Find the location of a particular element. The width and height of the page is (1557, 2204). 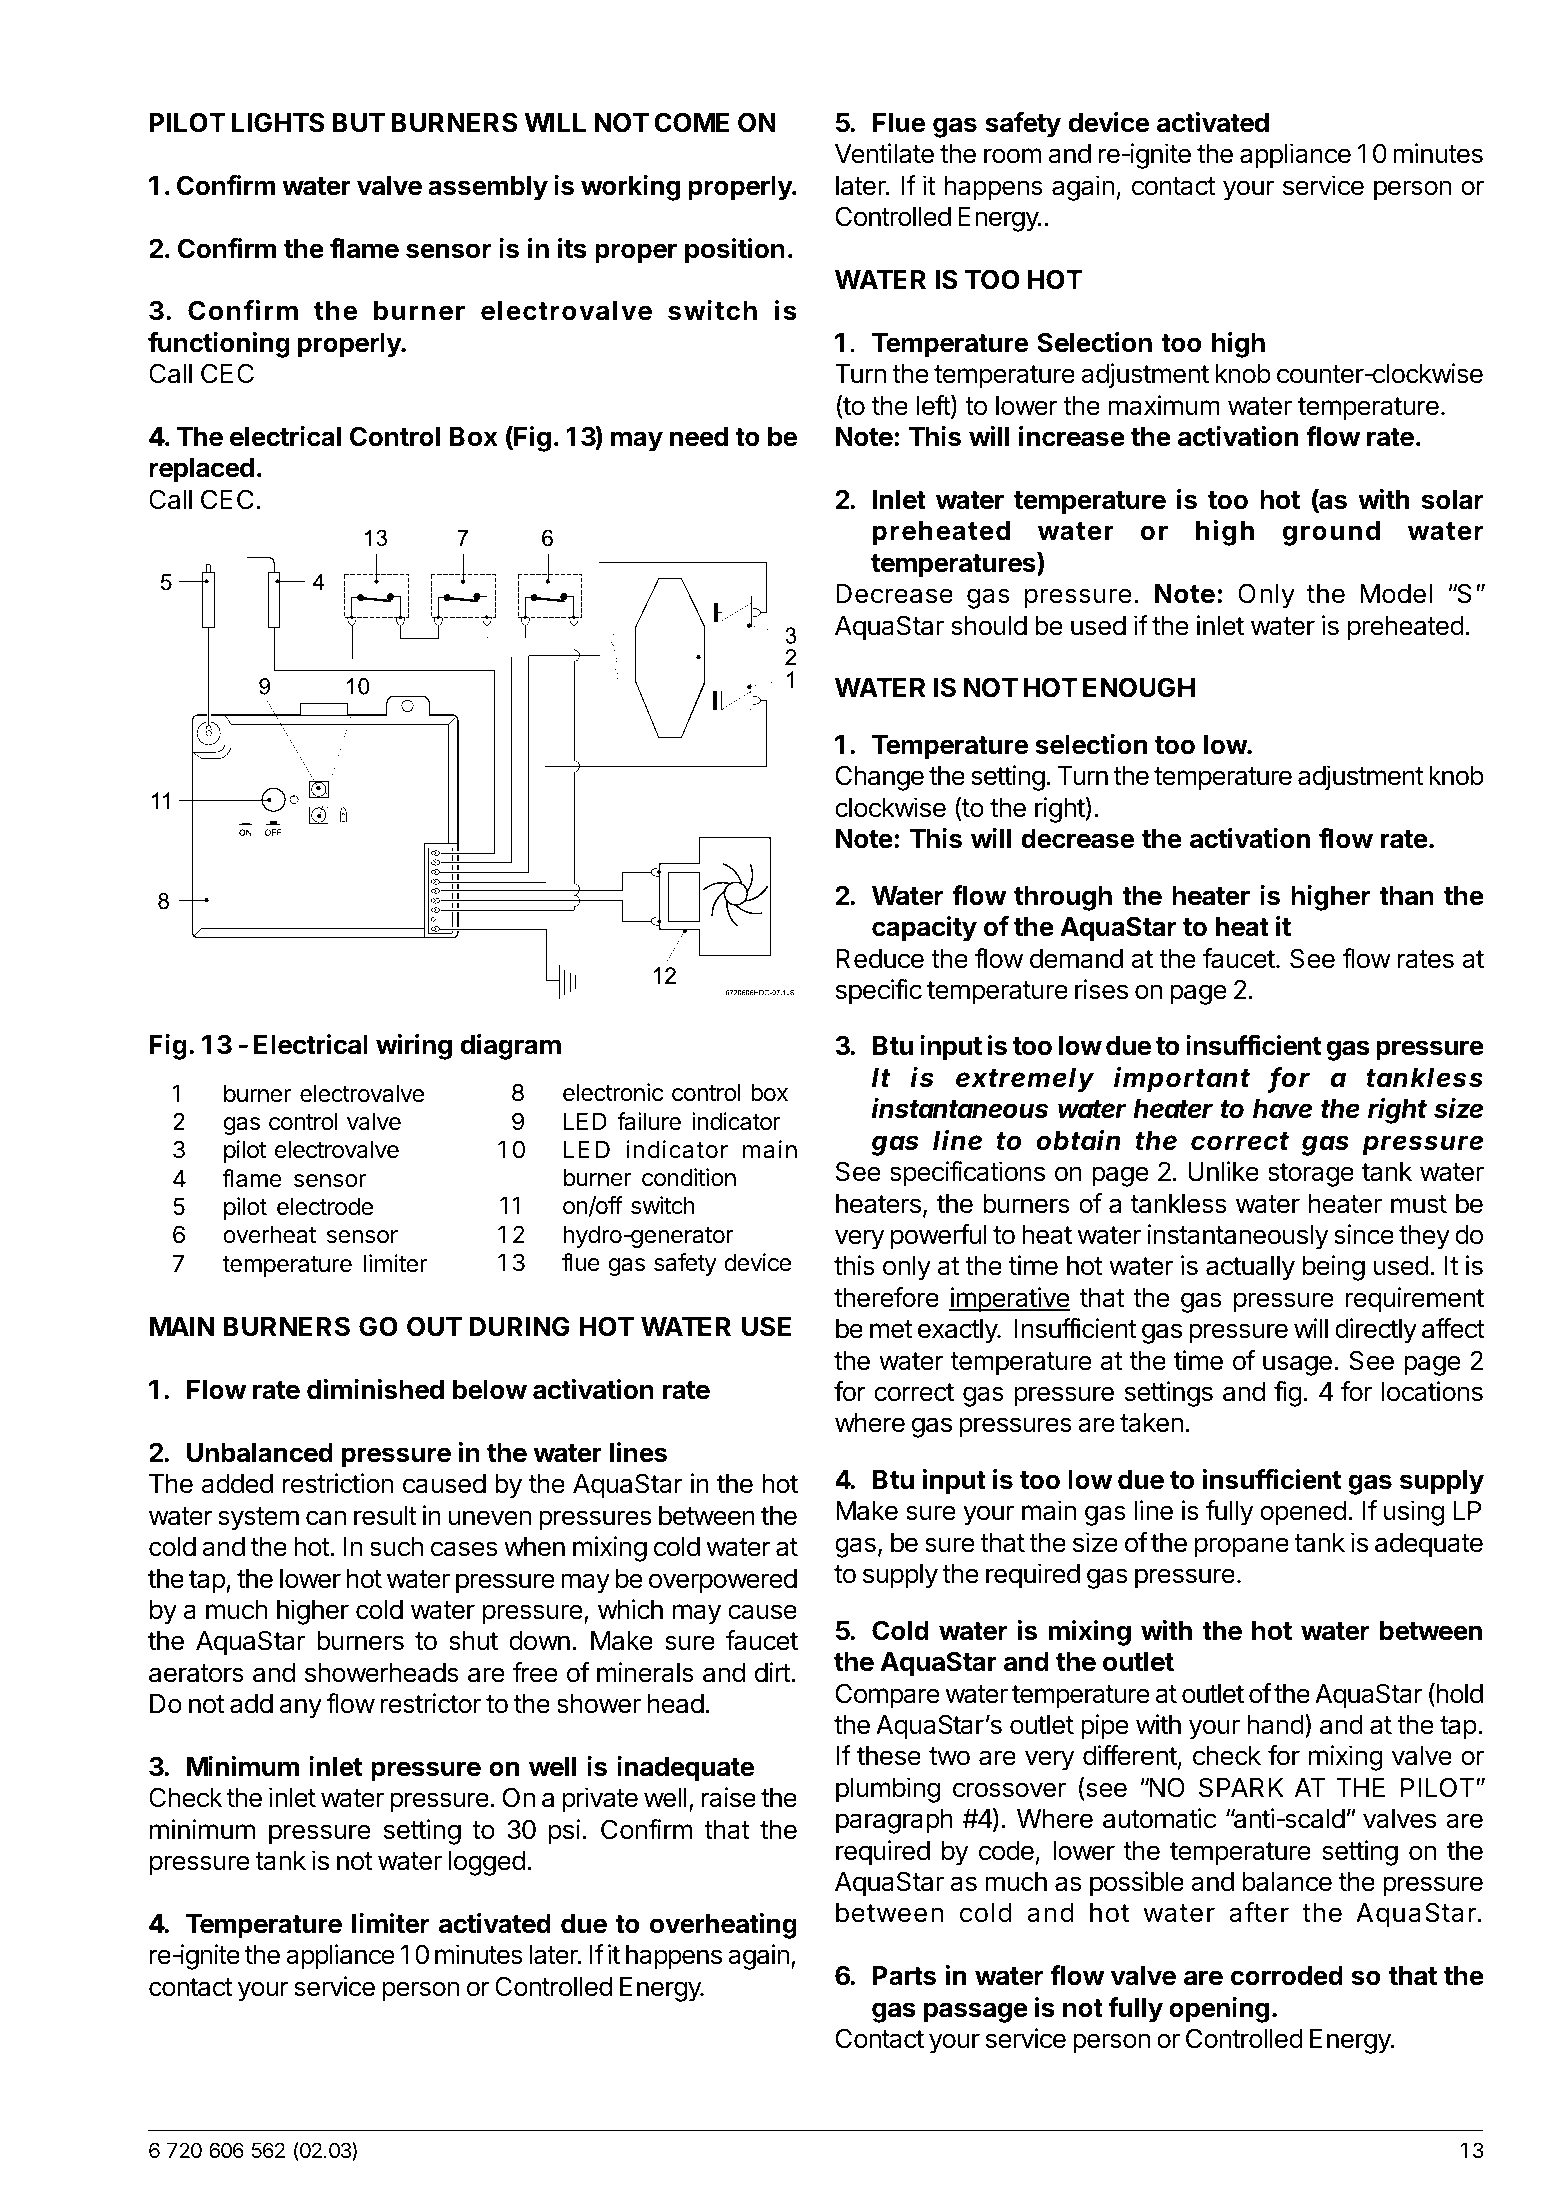

Reduce is located at coordinates (880, 959).
